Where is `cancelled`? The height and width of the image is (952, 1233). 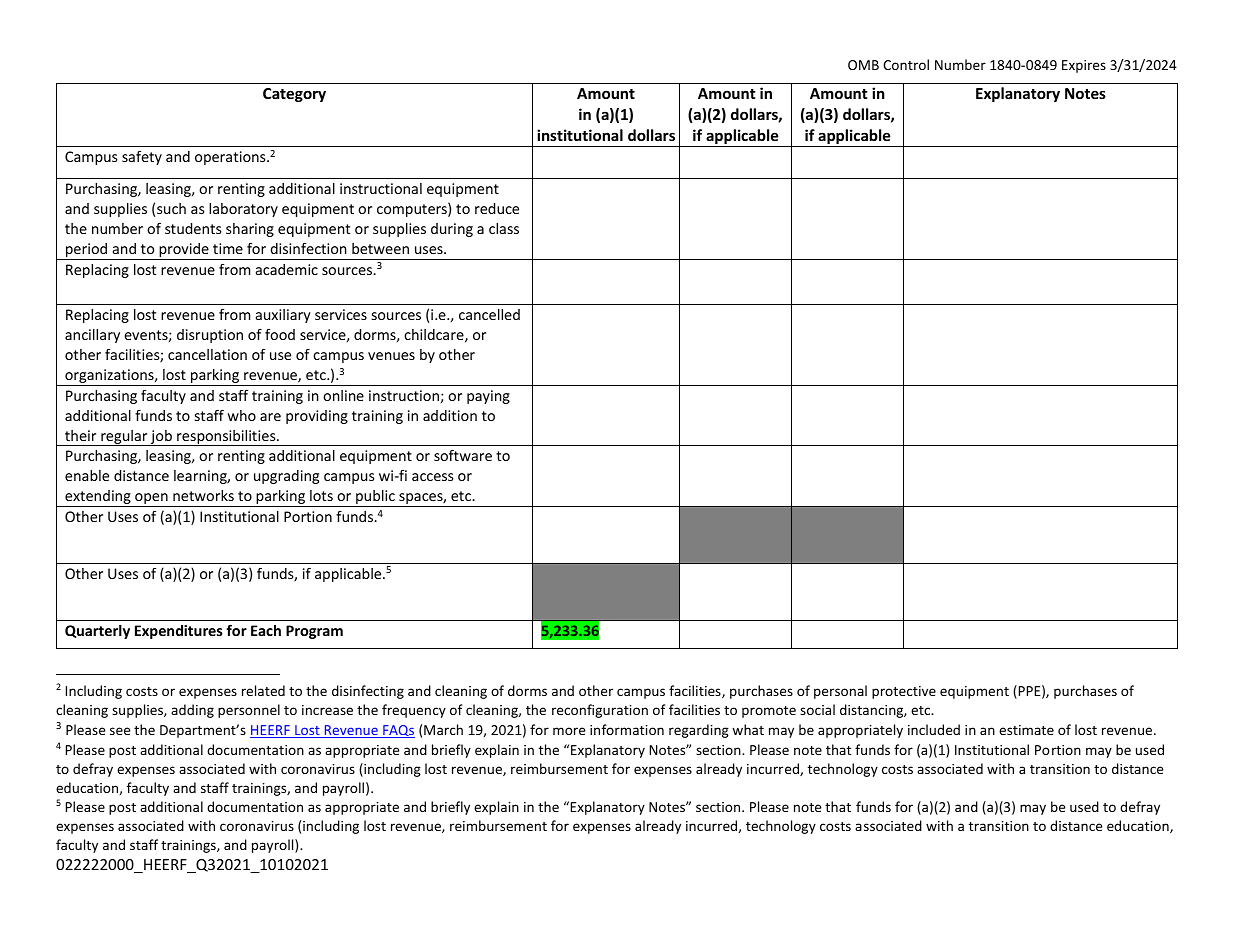 cancelled is located at coordinates (489, 314).
